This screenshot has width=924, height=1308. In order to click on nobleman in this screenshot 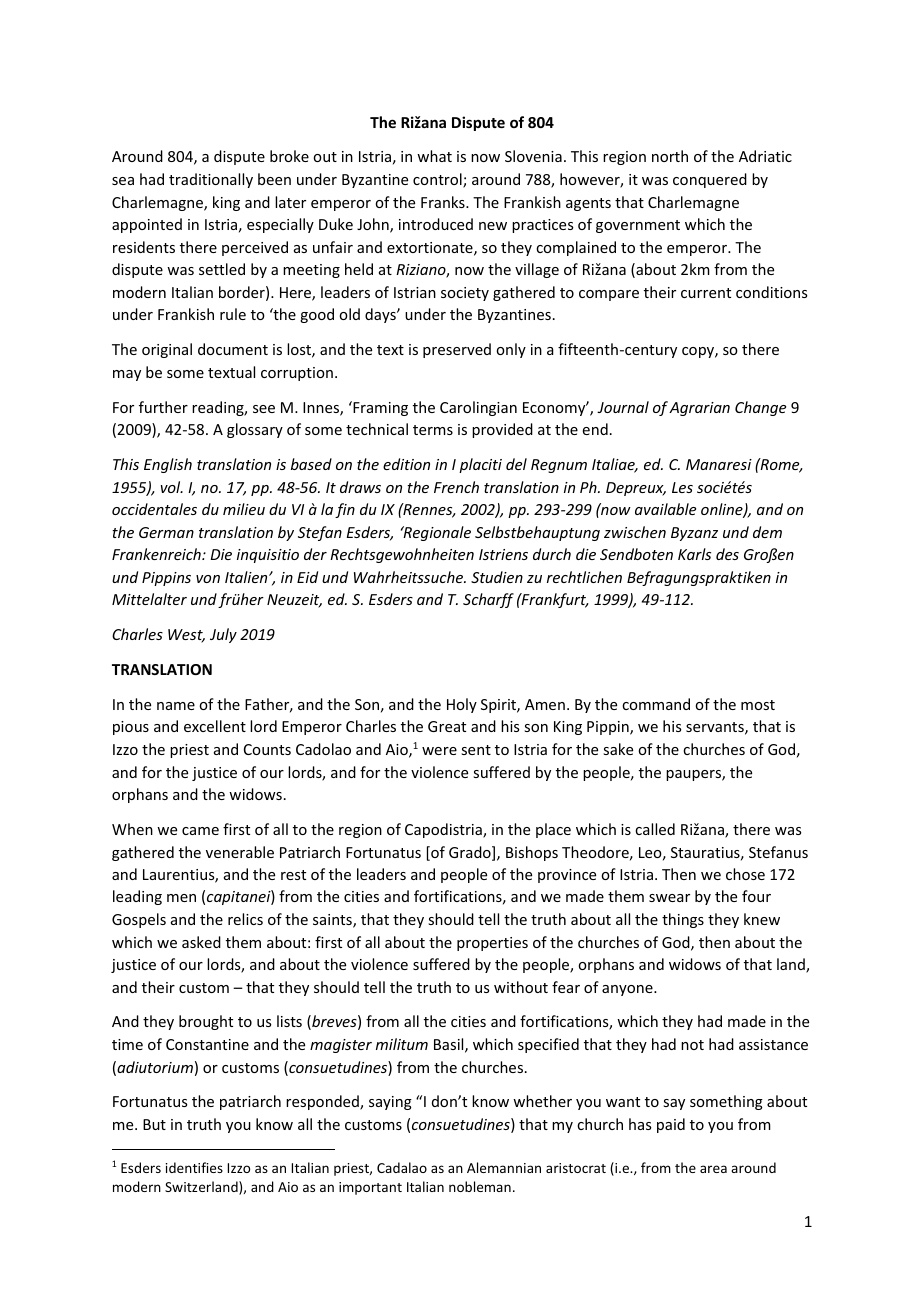, I will do `click(480, 1186)`.
